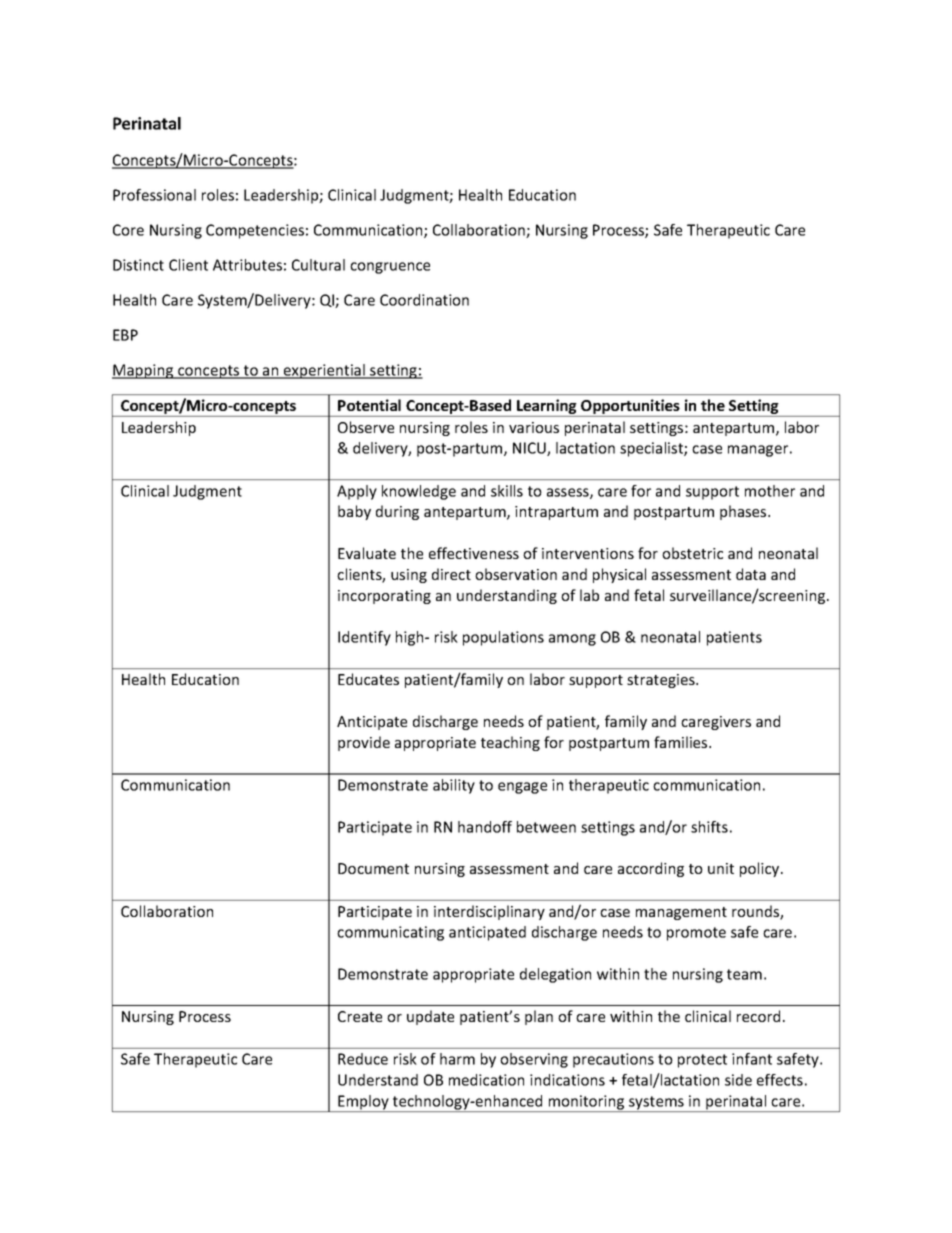 The height and width of the screenshot is (1233, 952). I want to click on harm, so click(457, 1059).
